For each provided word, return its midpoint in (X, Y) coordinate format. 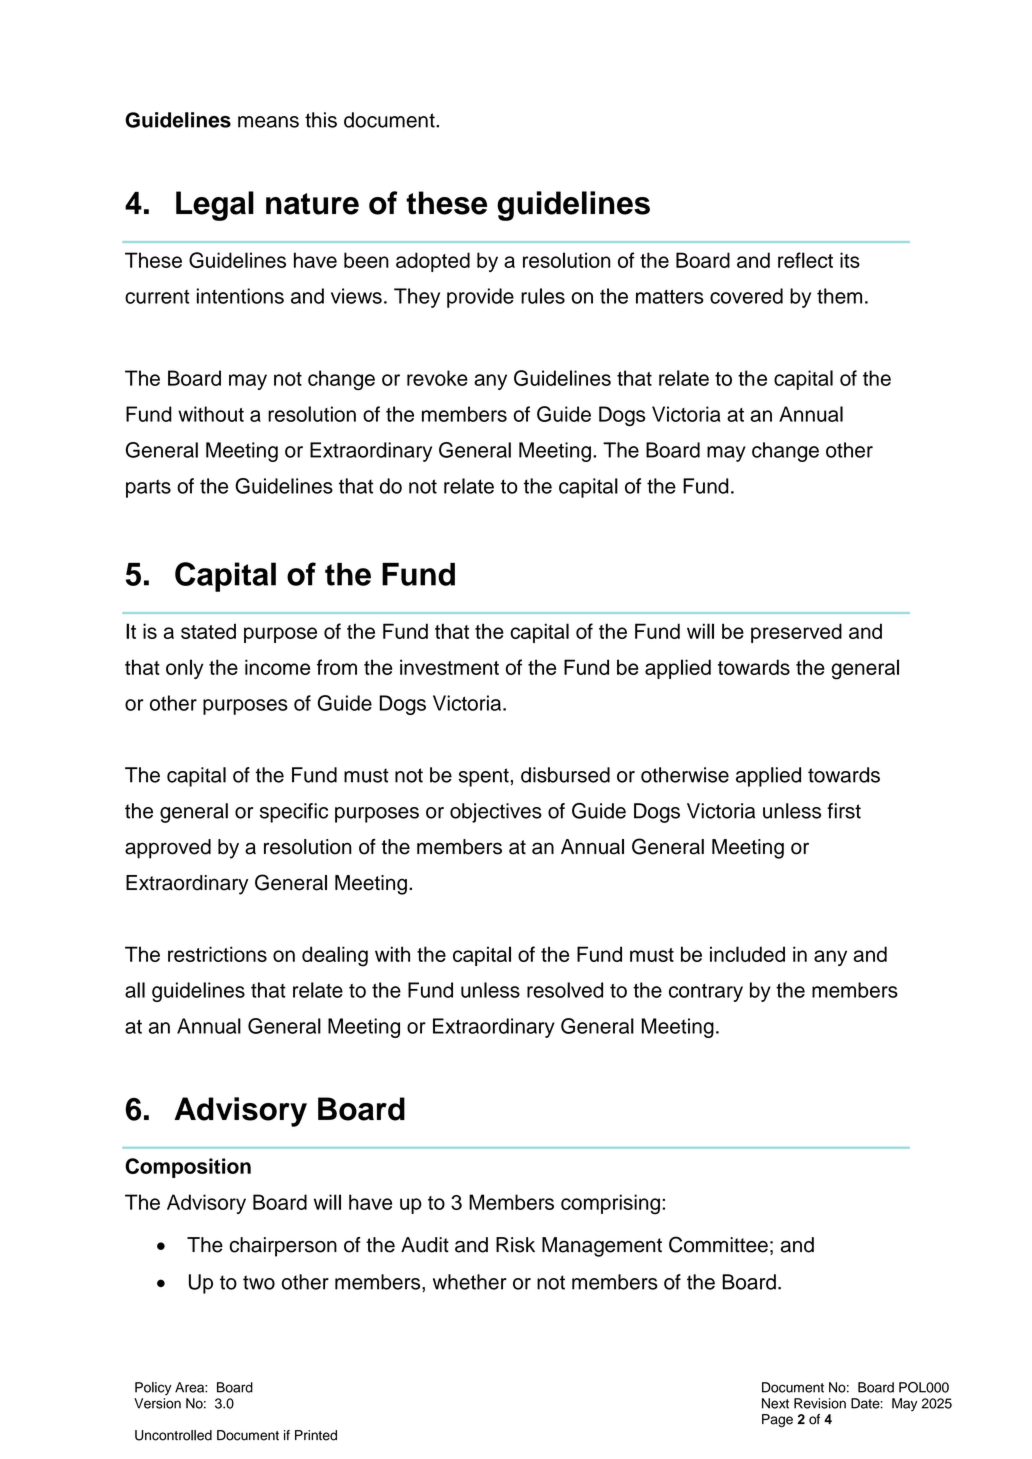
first (844, 811)
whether (470, 1282)
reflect (805, 260)
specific (294, 813)
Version (157, 1403)
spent (485, 777)
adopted (433, 262)
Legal (215, 206)
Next (775, 1403)
